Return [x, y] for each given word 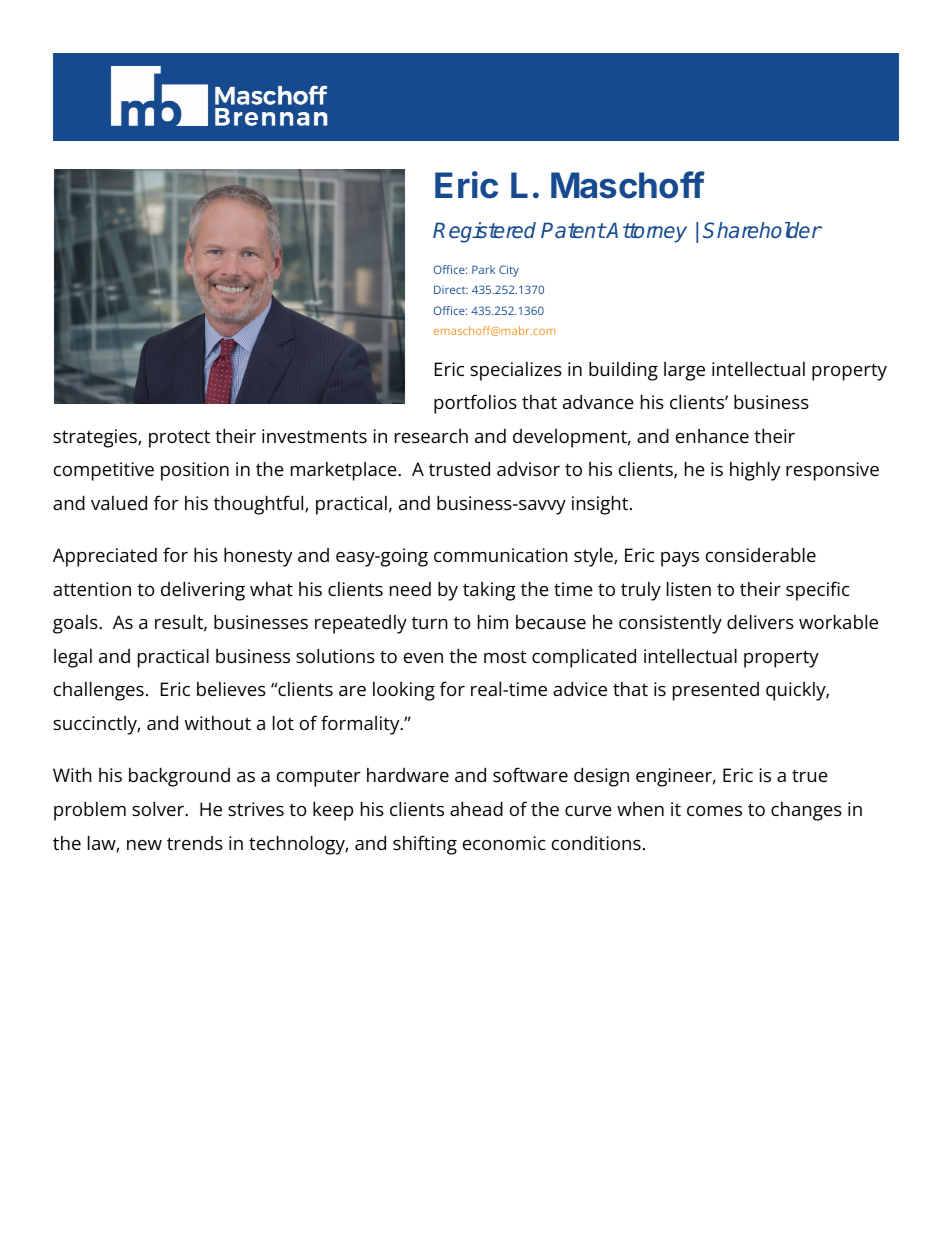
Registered [484, 232]
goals [76, 624]
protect [179, 439]
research [431, 436]
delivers [760, 621]
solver [159, 808]
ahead [476, 808]
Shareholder [762, 230]
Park [483, 269]
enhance [712, 436]
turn [429, 622]
